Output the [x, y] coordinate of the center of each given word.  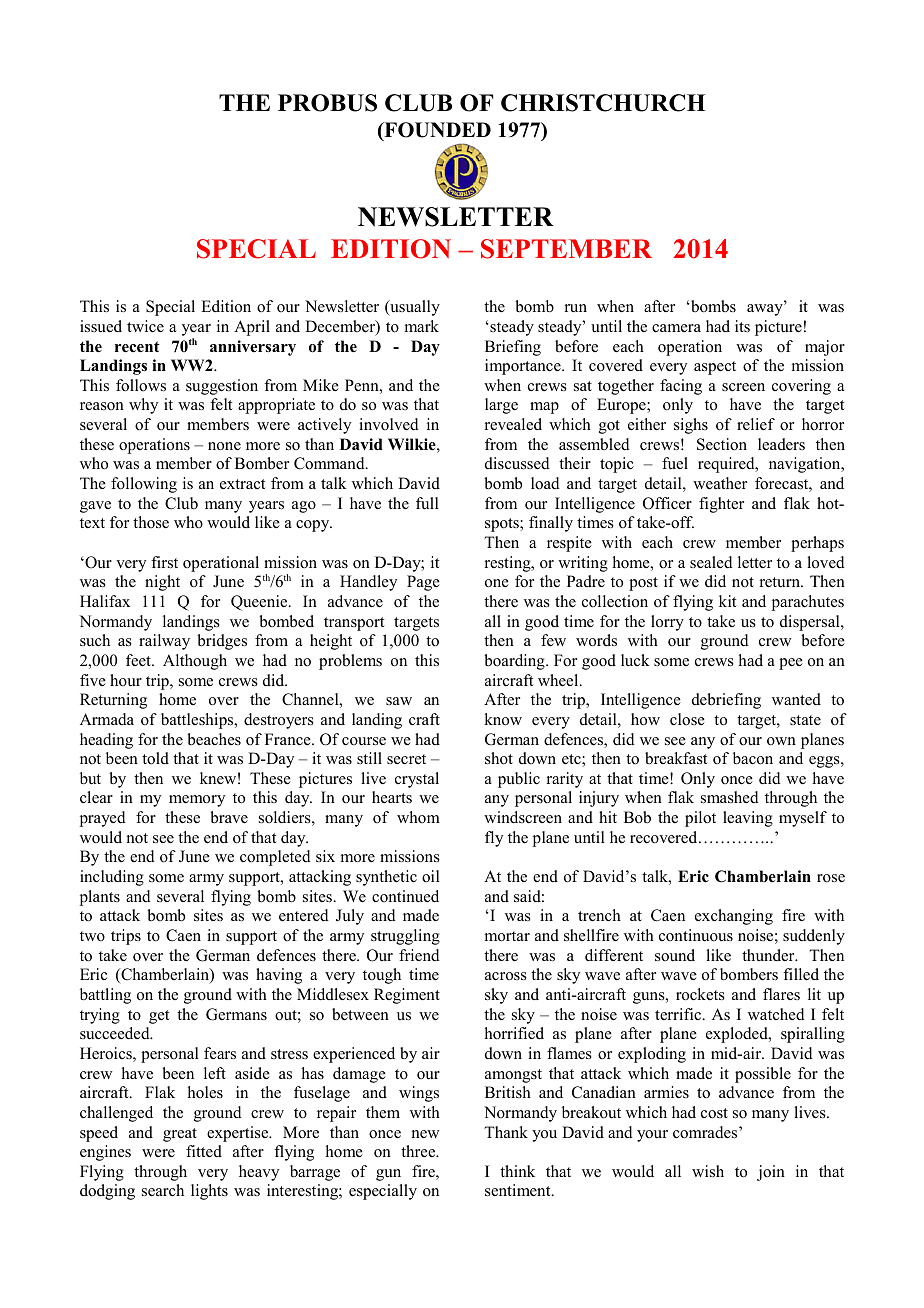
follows [141, 385]
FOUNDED [436, 131]
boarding [515, 662]
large [501, 406]
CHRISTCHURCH [603, 103]
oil [431, 876]
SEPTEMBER [566, 249]
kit [727, 601]
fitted [204, 1151]
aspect [715, 368]
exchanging [734, 917]
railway [164, 642]
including [112, 878]
